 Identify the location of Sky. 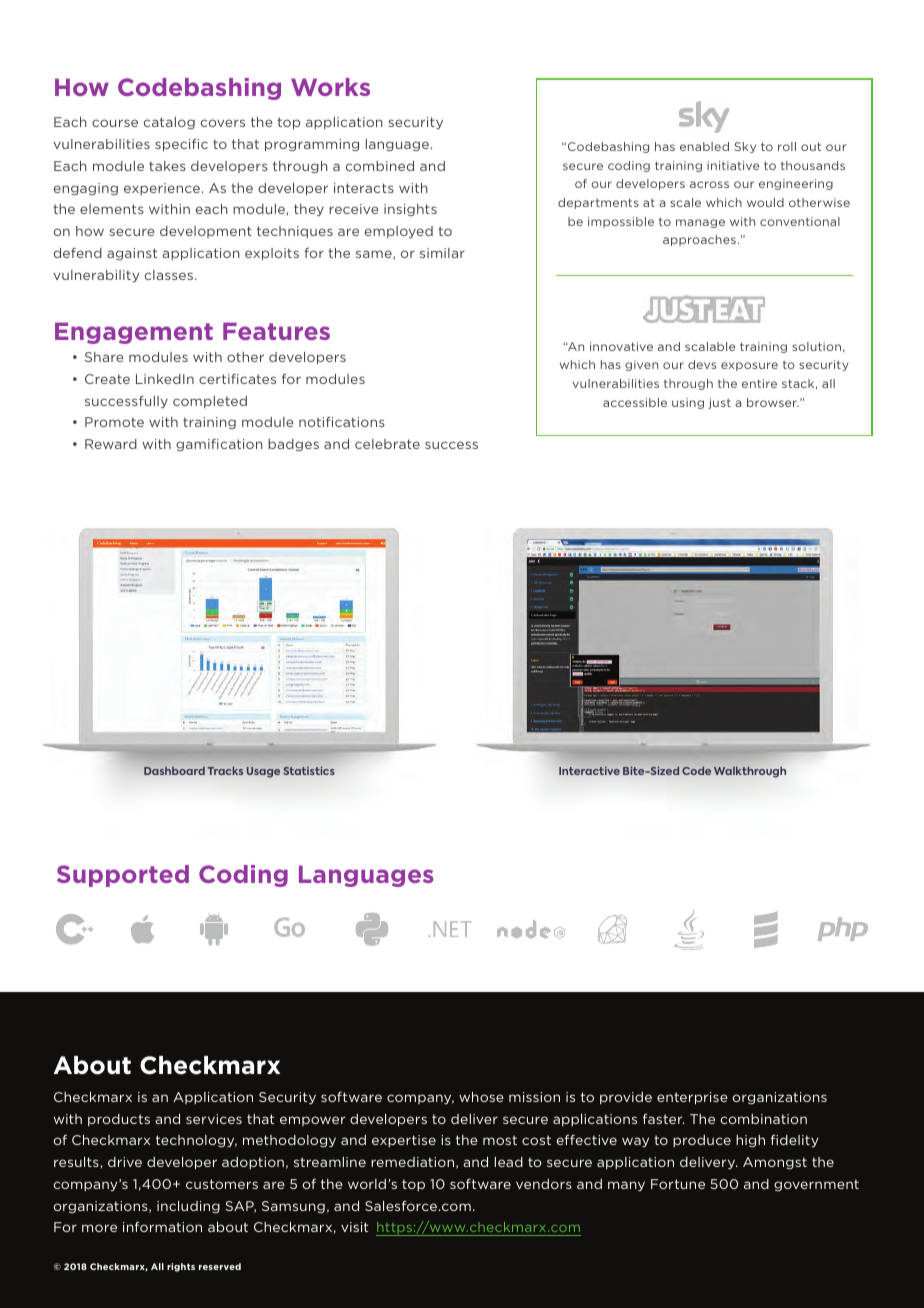
(745, 147).
